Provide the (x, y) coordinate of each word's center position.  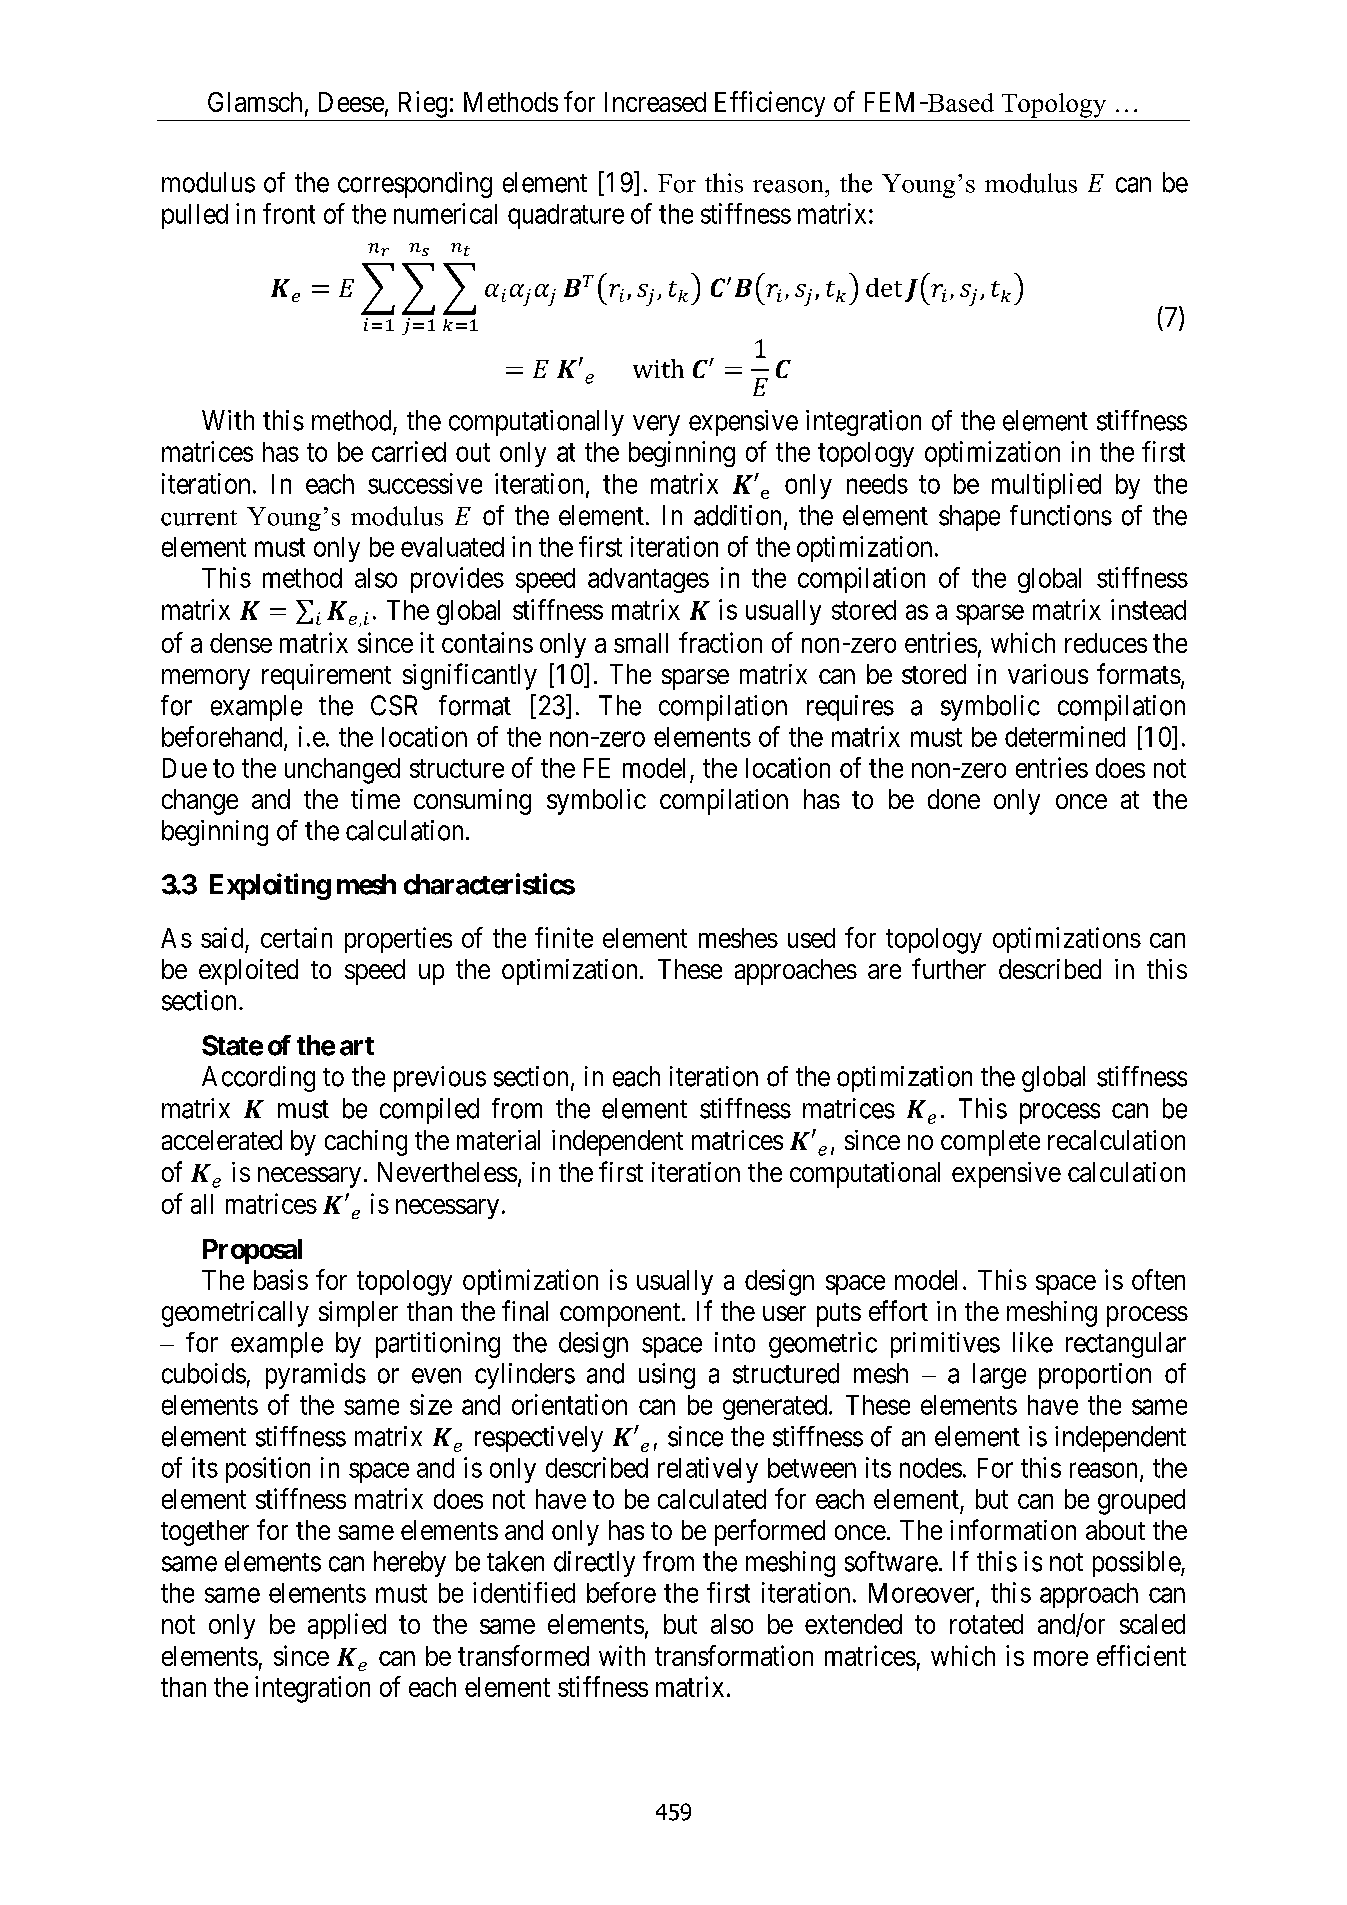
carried (409, 451)
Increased (655, 102)
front (289, 213)
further (949, 968)
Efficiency (770, 104)
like (1033, 1342)
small (641, 643)
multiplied (1046, 486)
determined (1065, 736)
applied (347, 1626)
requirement (326, 677)
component (621, 1315)
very (656, 425)
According (258, 1079)
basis (281, 1279)
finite (564, 937)
